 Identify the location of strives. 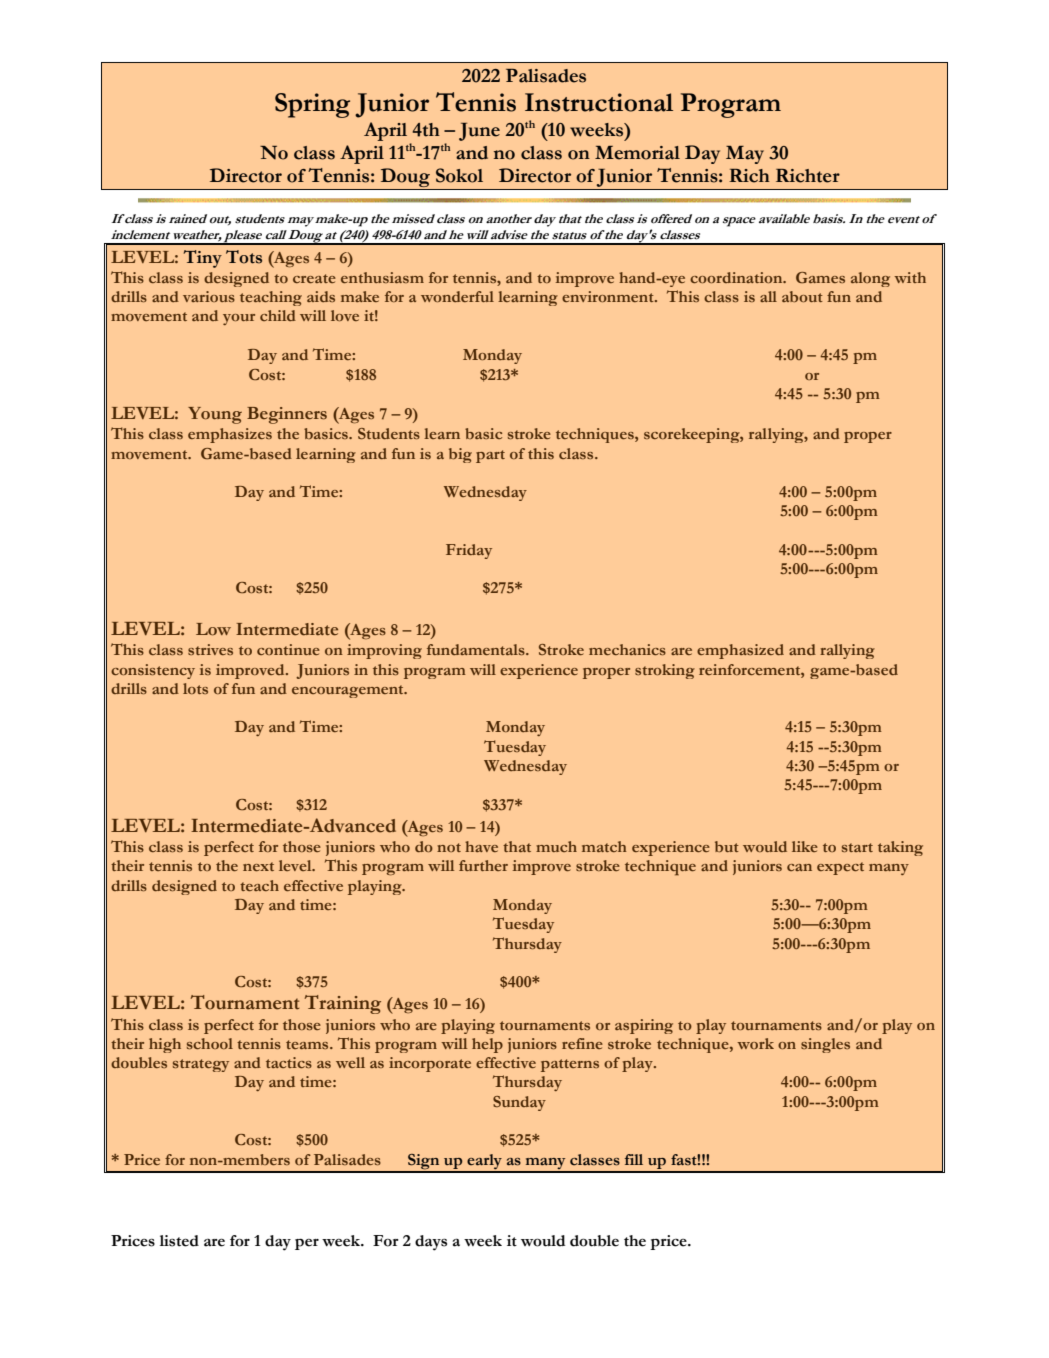
(210, 649).
